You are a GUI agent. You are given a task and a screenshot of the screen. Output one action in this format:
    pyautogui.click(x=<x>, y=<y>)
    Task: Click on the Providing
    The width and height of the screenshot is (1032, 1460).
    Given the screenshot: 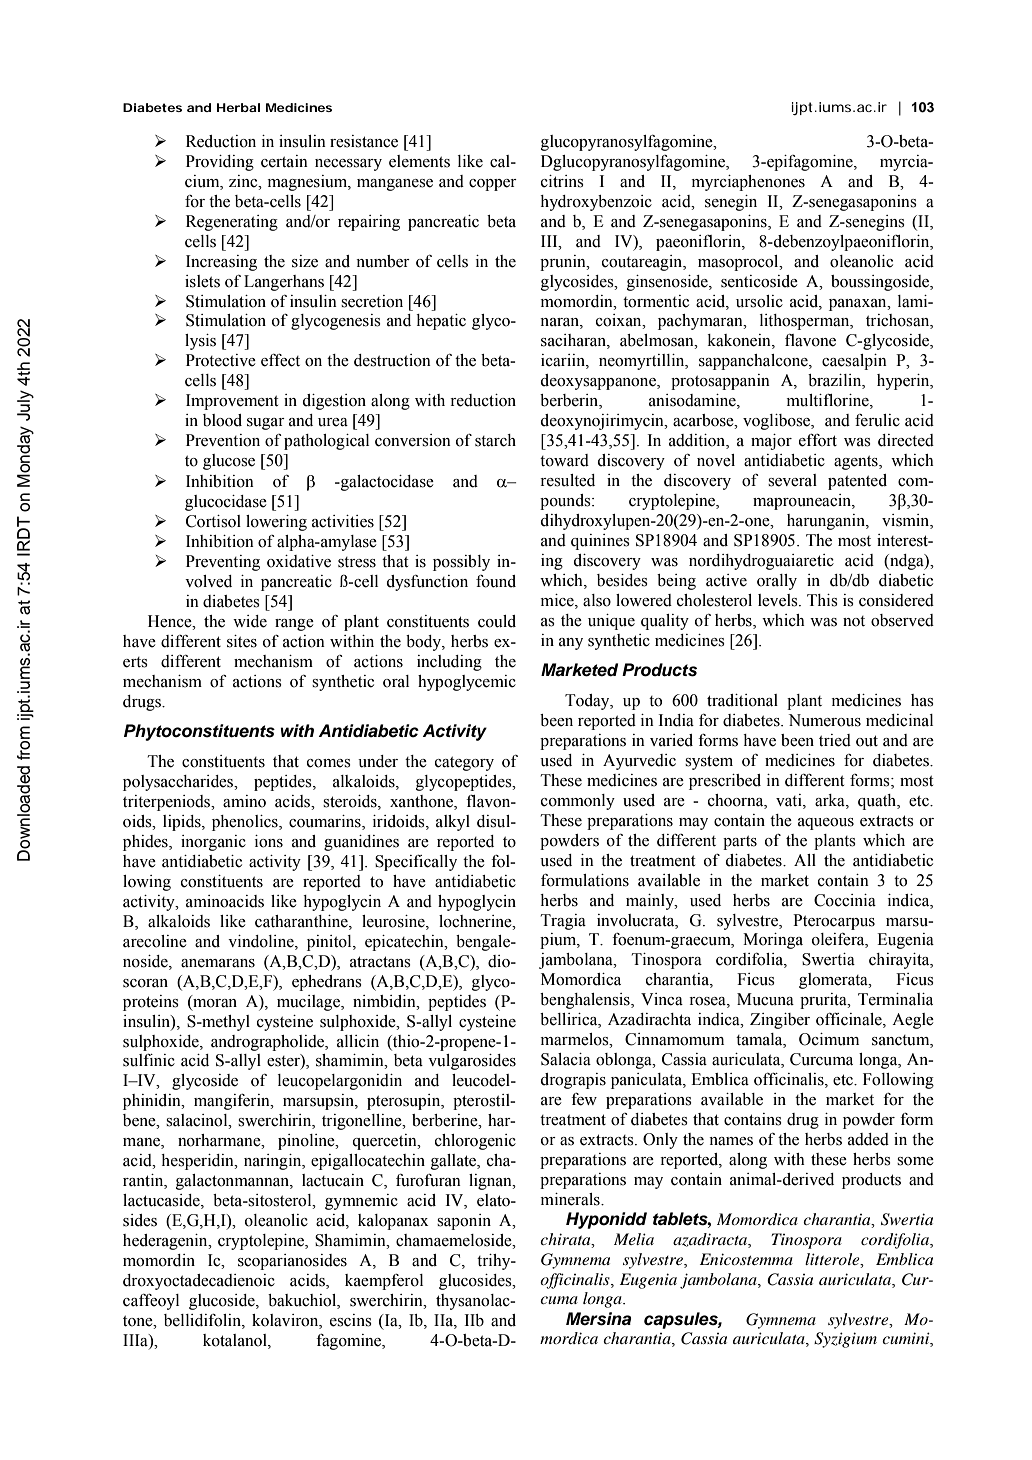 What is the action you would take?
    pyautogui.click(x=220, y=163)
